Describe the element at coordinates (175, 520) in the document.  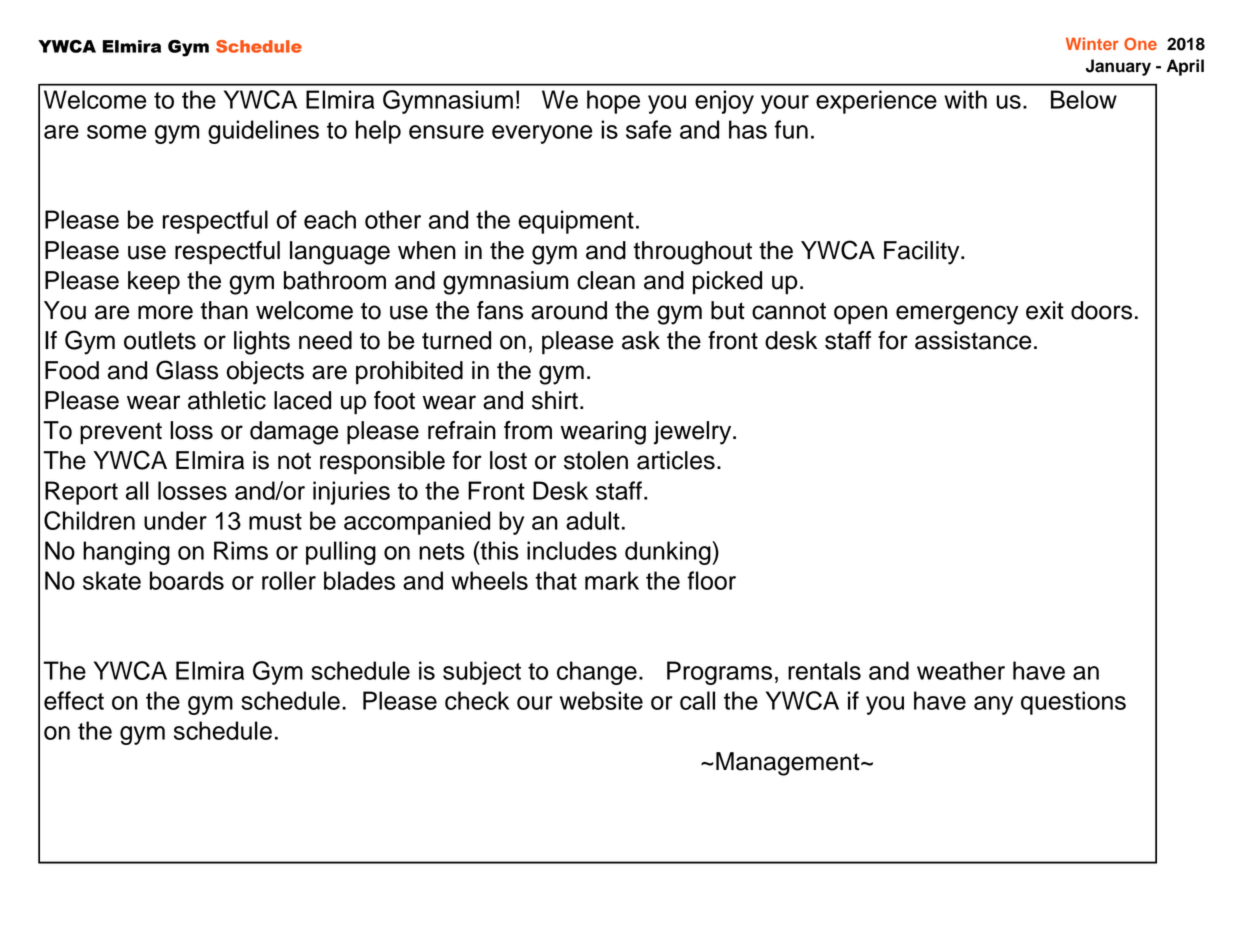
I see `under` at that location.
